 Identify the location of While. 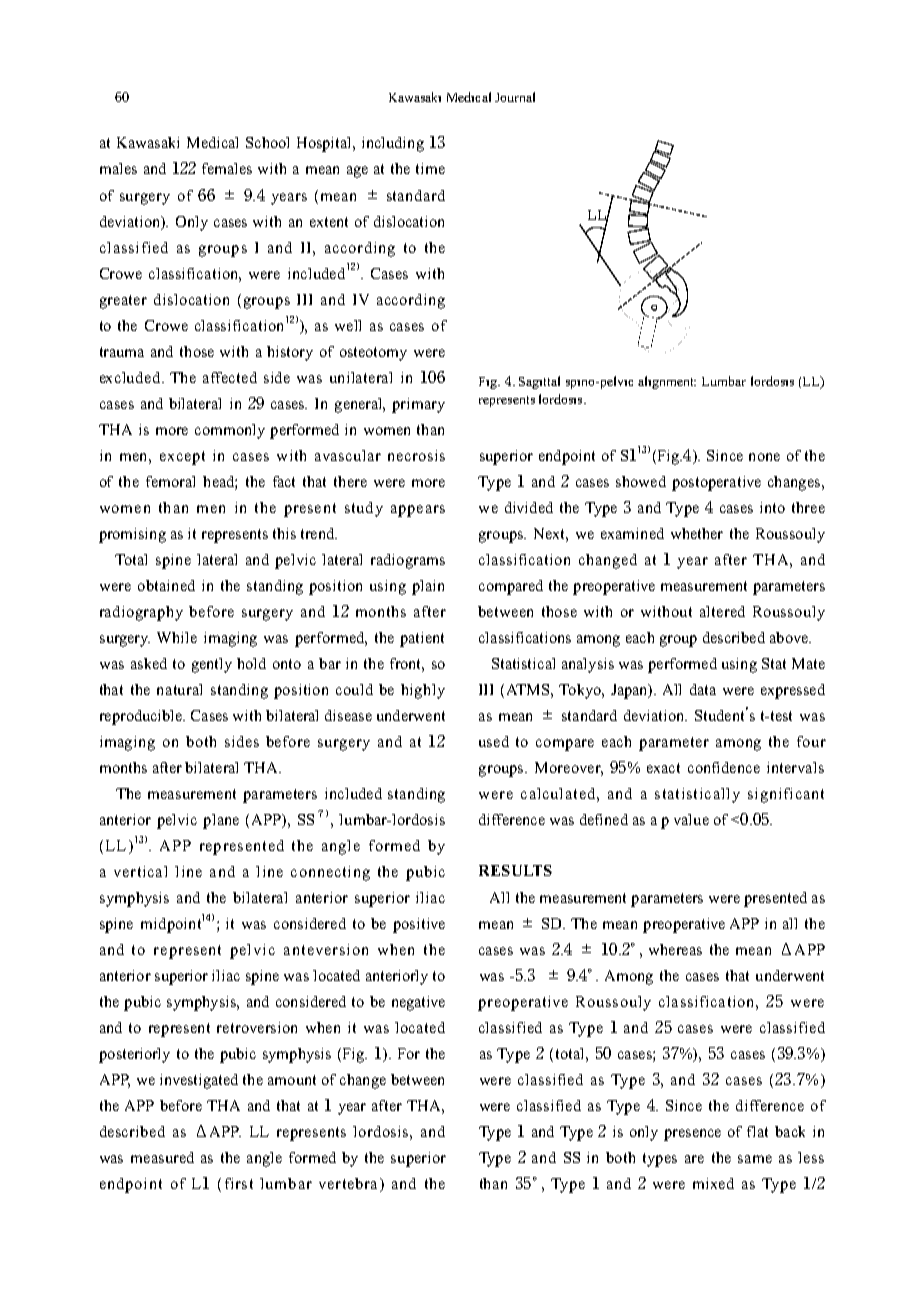
(177, 637).
